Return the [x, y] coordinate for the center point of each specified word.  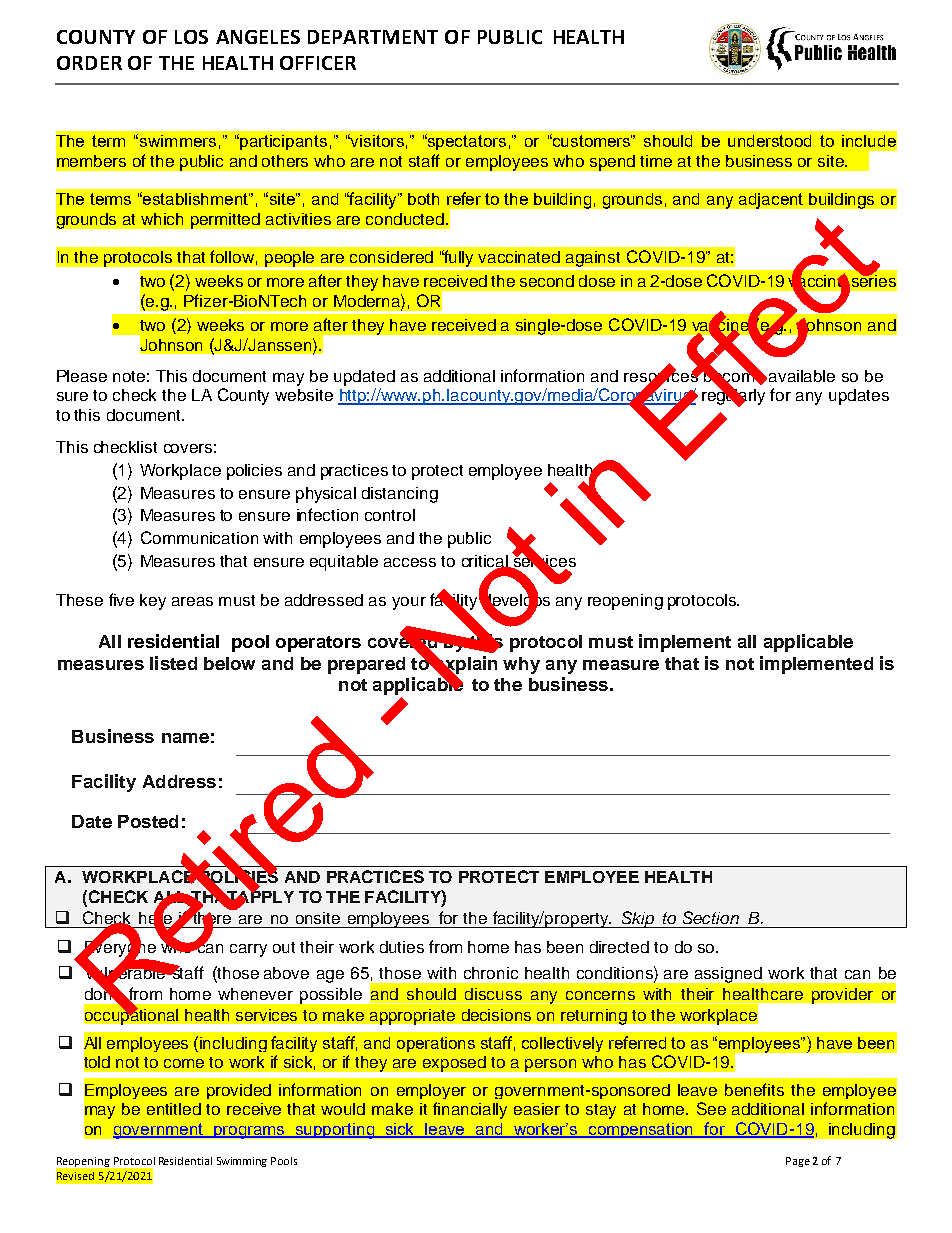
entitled [174, 1109]
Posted [148, 821]
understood [769, 141]
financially [470, 1110]
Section [711, 917]
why [521, 665]
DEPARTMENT [373, 37]
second [547, 281]
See [711, 1108]
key [153, 602]
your [409, 603]
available [802, 376]
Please [82, 376]
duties [402, 947]
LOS [191, 37]
